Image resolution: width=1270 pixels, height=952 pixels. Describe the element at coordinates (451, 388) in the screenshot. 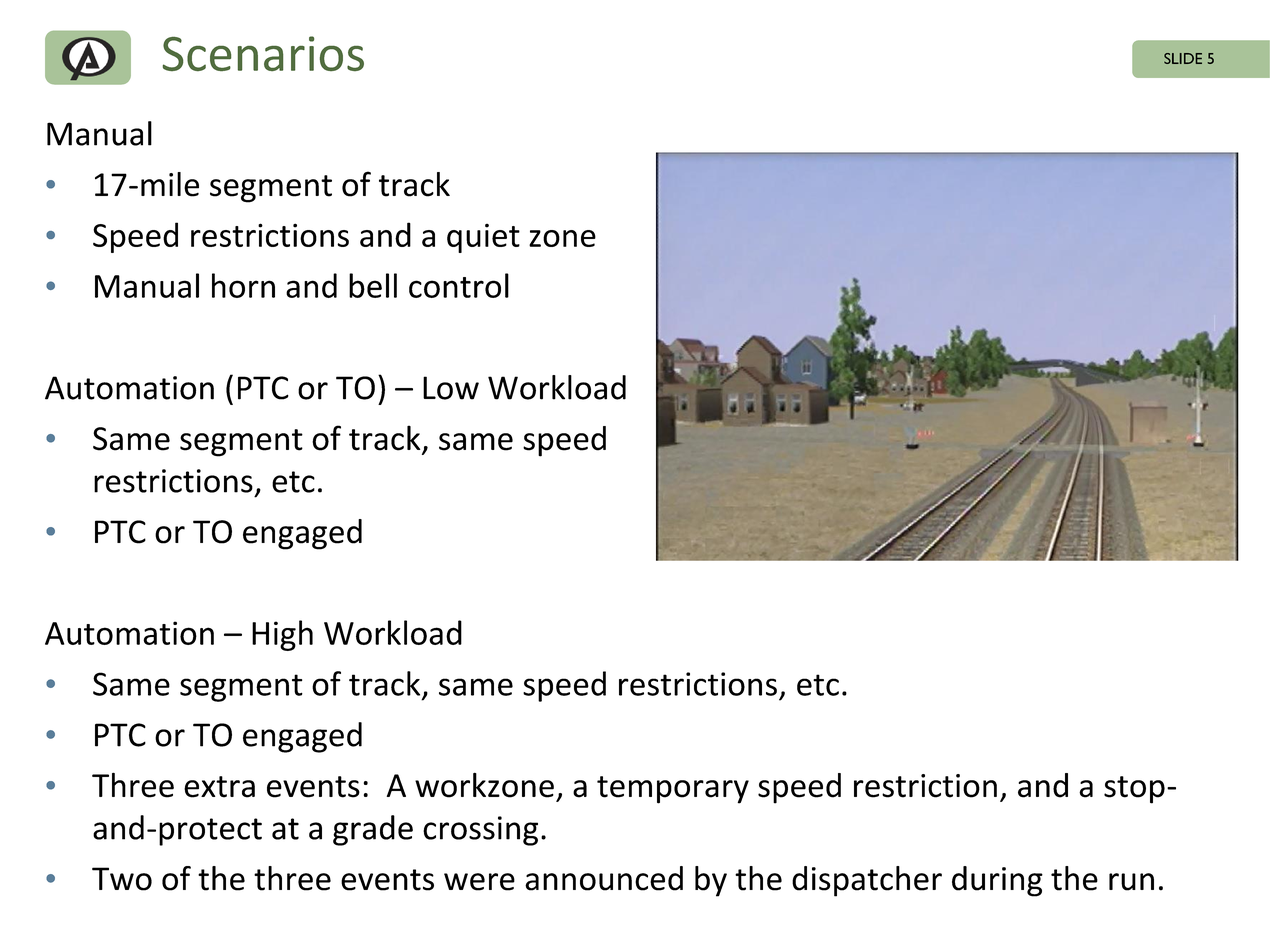

I see `Low` at that location.
